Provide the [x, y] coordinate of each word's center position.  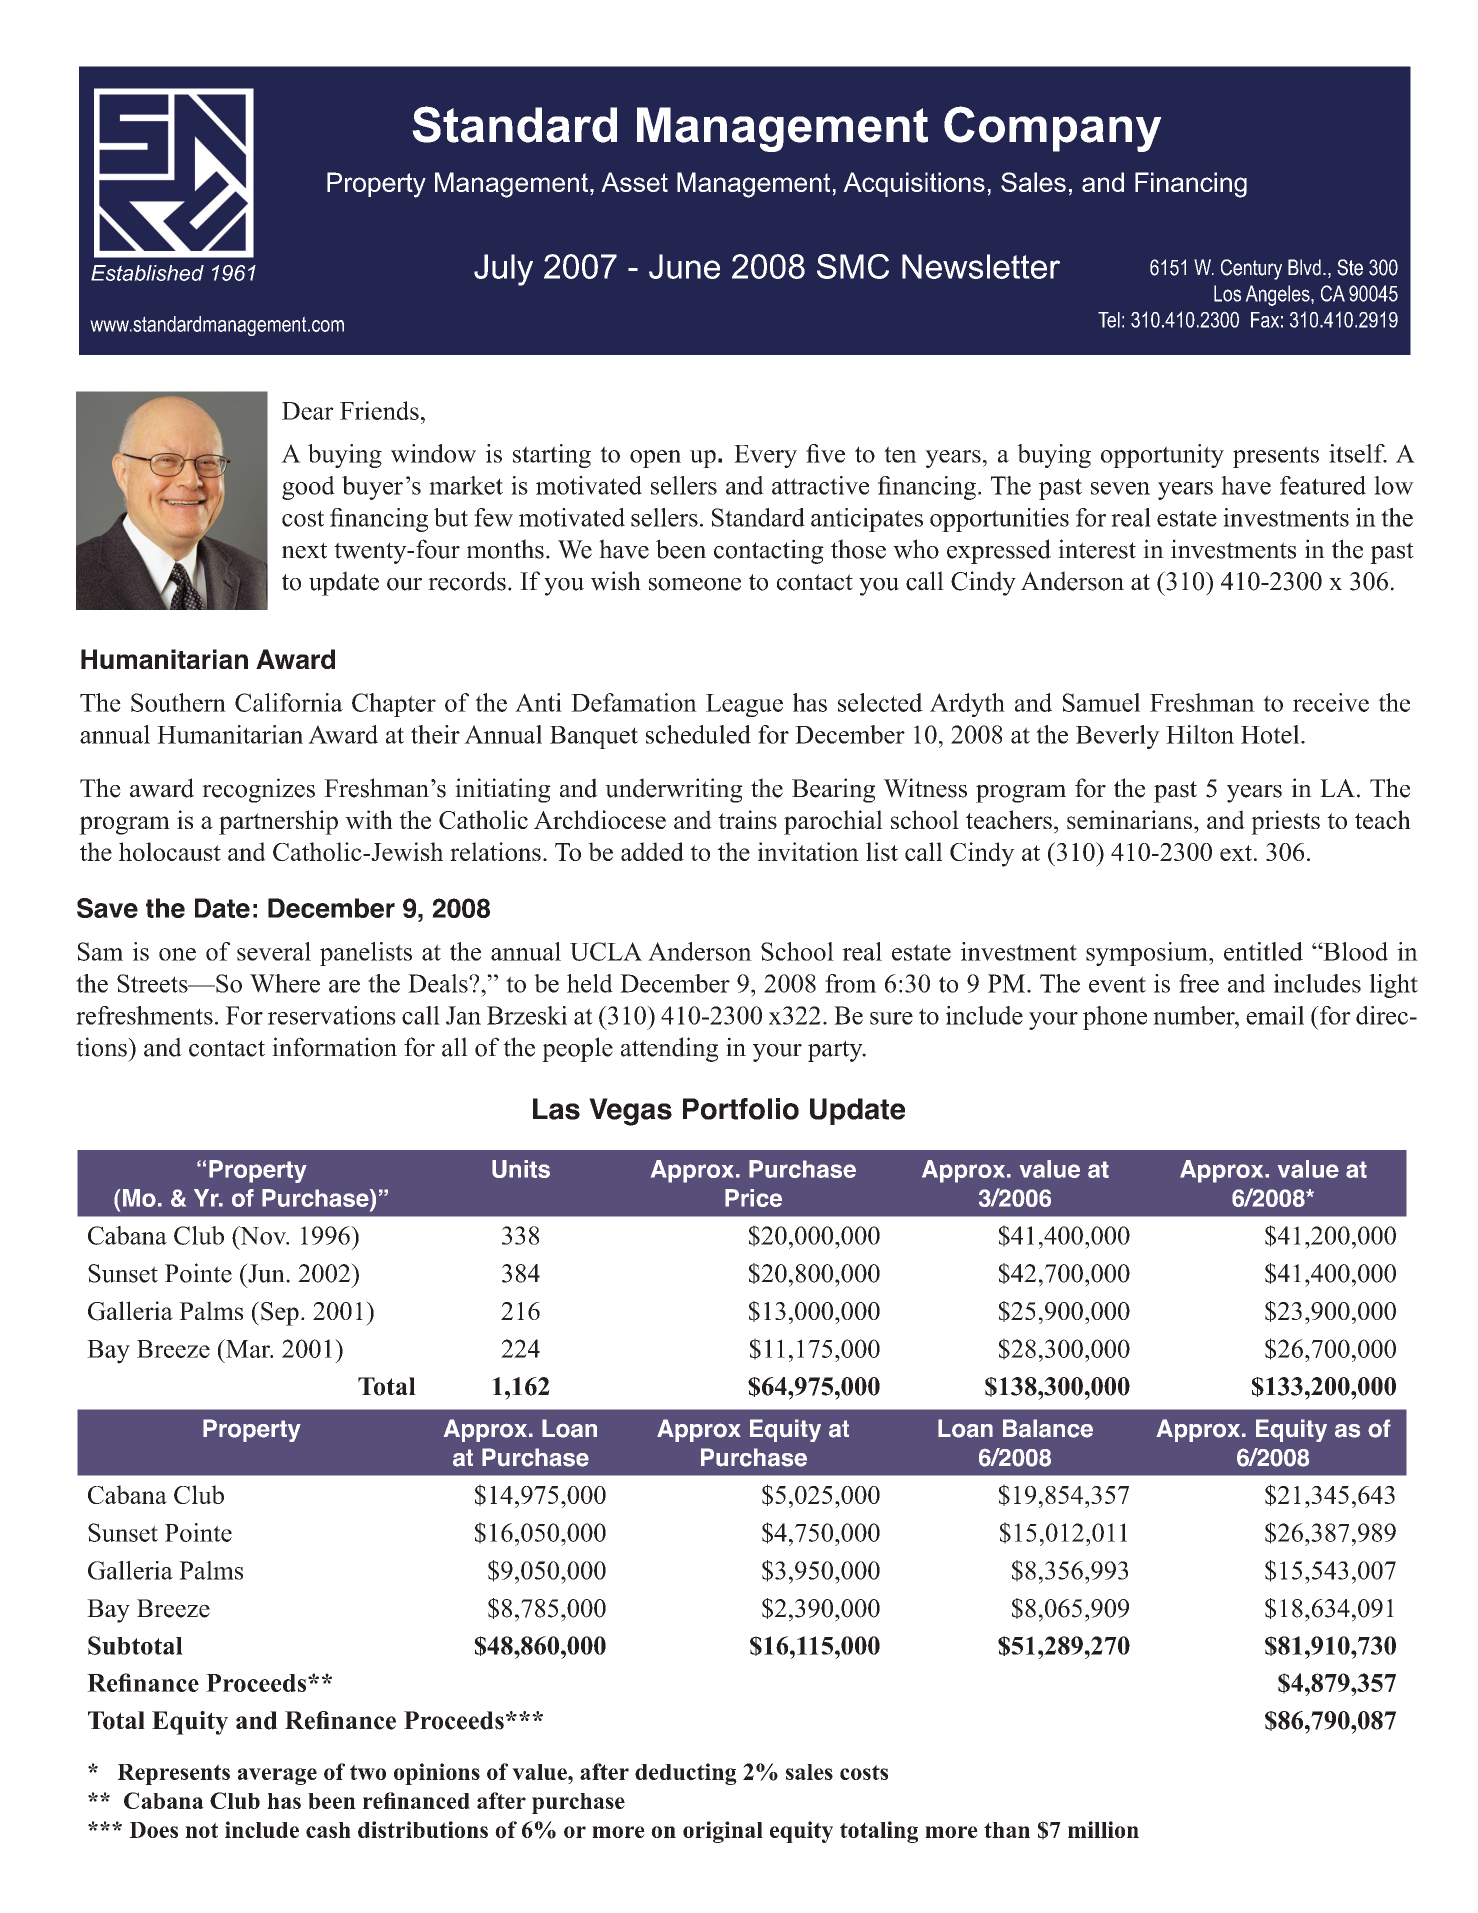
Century [1251, 269]
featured [1323, 485]
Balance [1048, 1428]
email [1275, 1015]
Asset [634, 182]
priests [1285, 822]
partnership [278, 822]
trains [747, 819]
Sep [280, 1314]
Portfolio [741, 1109]
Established [147, 273]
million [1103, 1829]
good [308, 488]
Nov [263, 1235]
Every [765, 456]
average [277, 1776]
